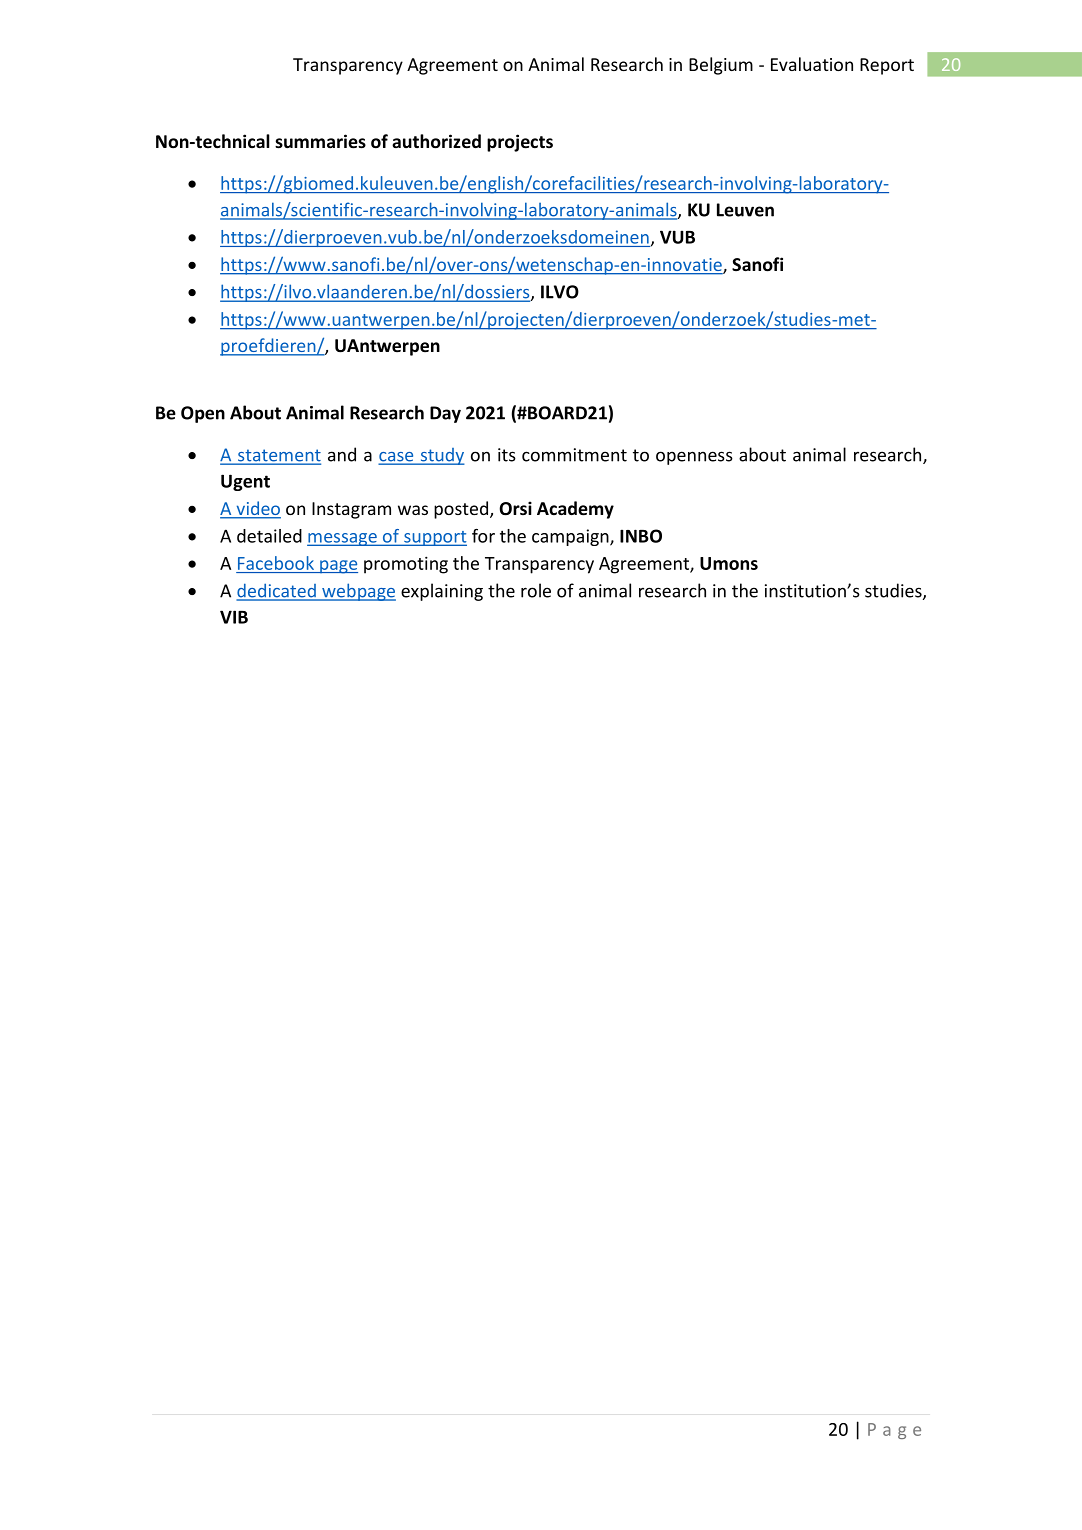 This screenshot has width=1082, height=1530. What do you see at coordinates (812, 64) in the screenshot?
I see `Evaluation` at bounding box center [812, 64].
